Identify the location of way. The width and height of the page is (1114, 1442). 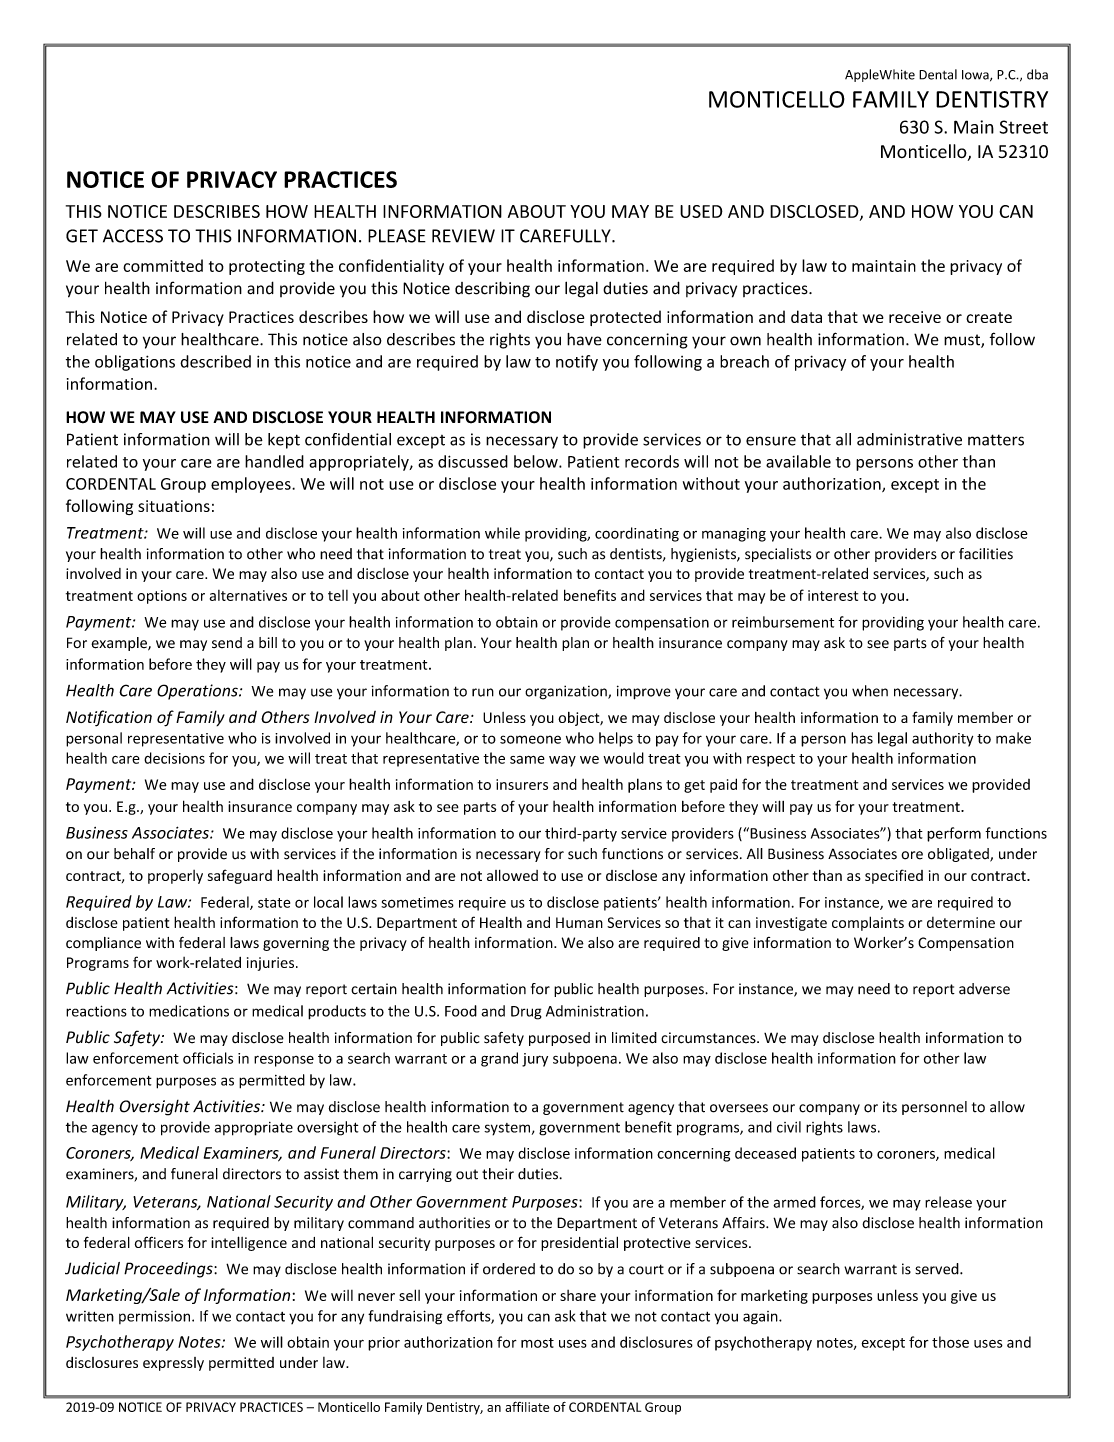
(562, 761).
